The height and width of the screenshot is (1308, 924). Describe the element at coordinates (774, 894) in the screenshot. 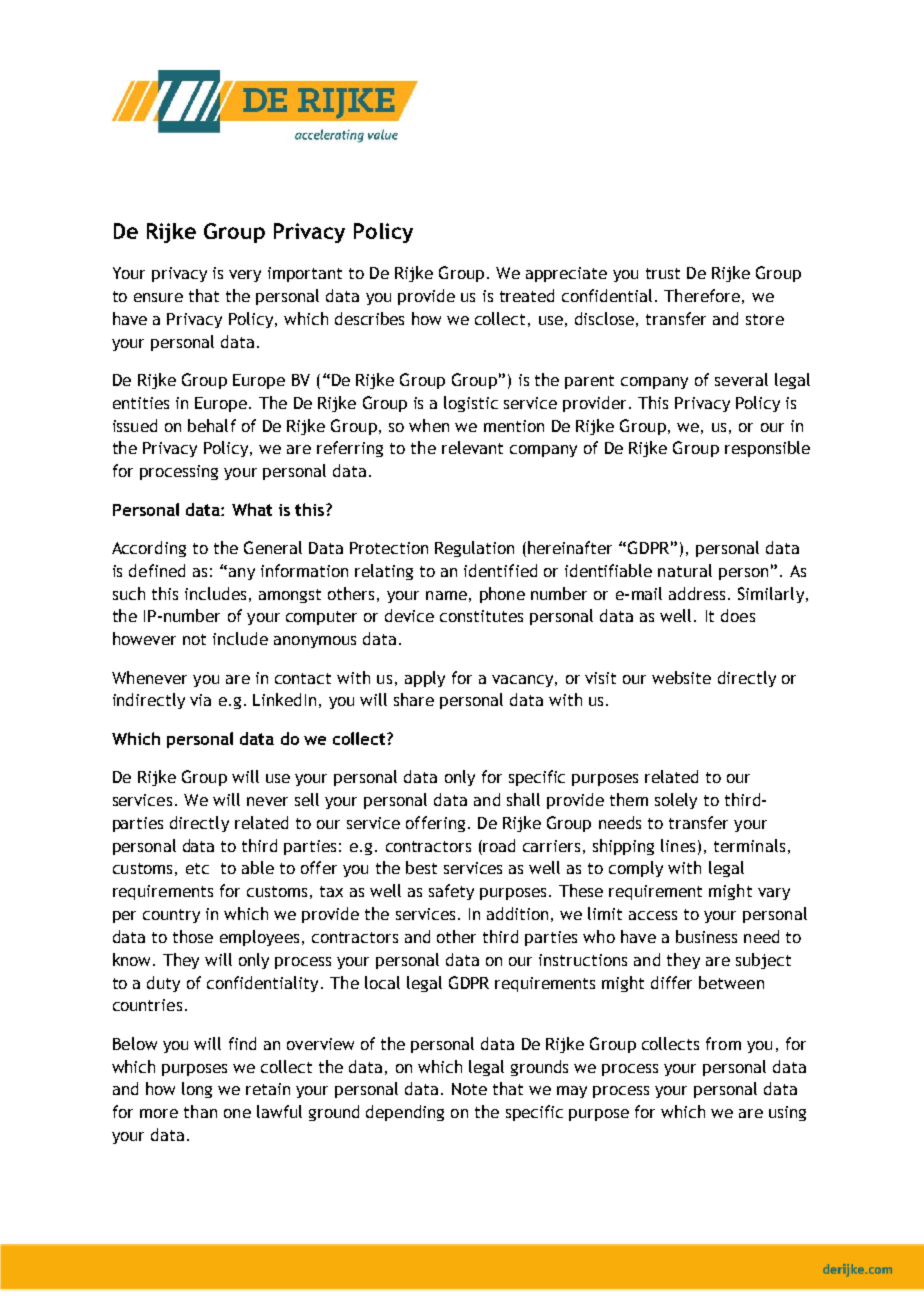

I see `vary` at that location.
